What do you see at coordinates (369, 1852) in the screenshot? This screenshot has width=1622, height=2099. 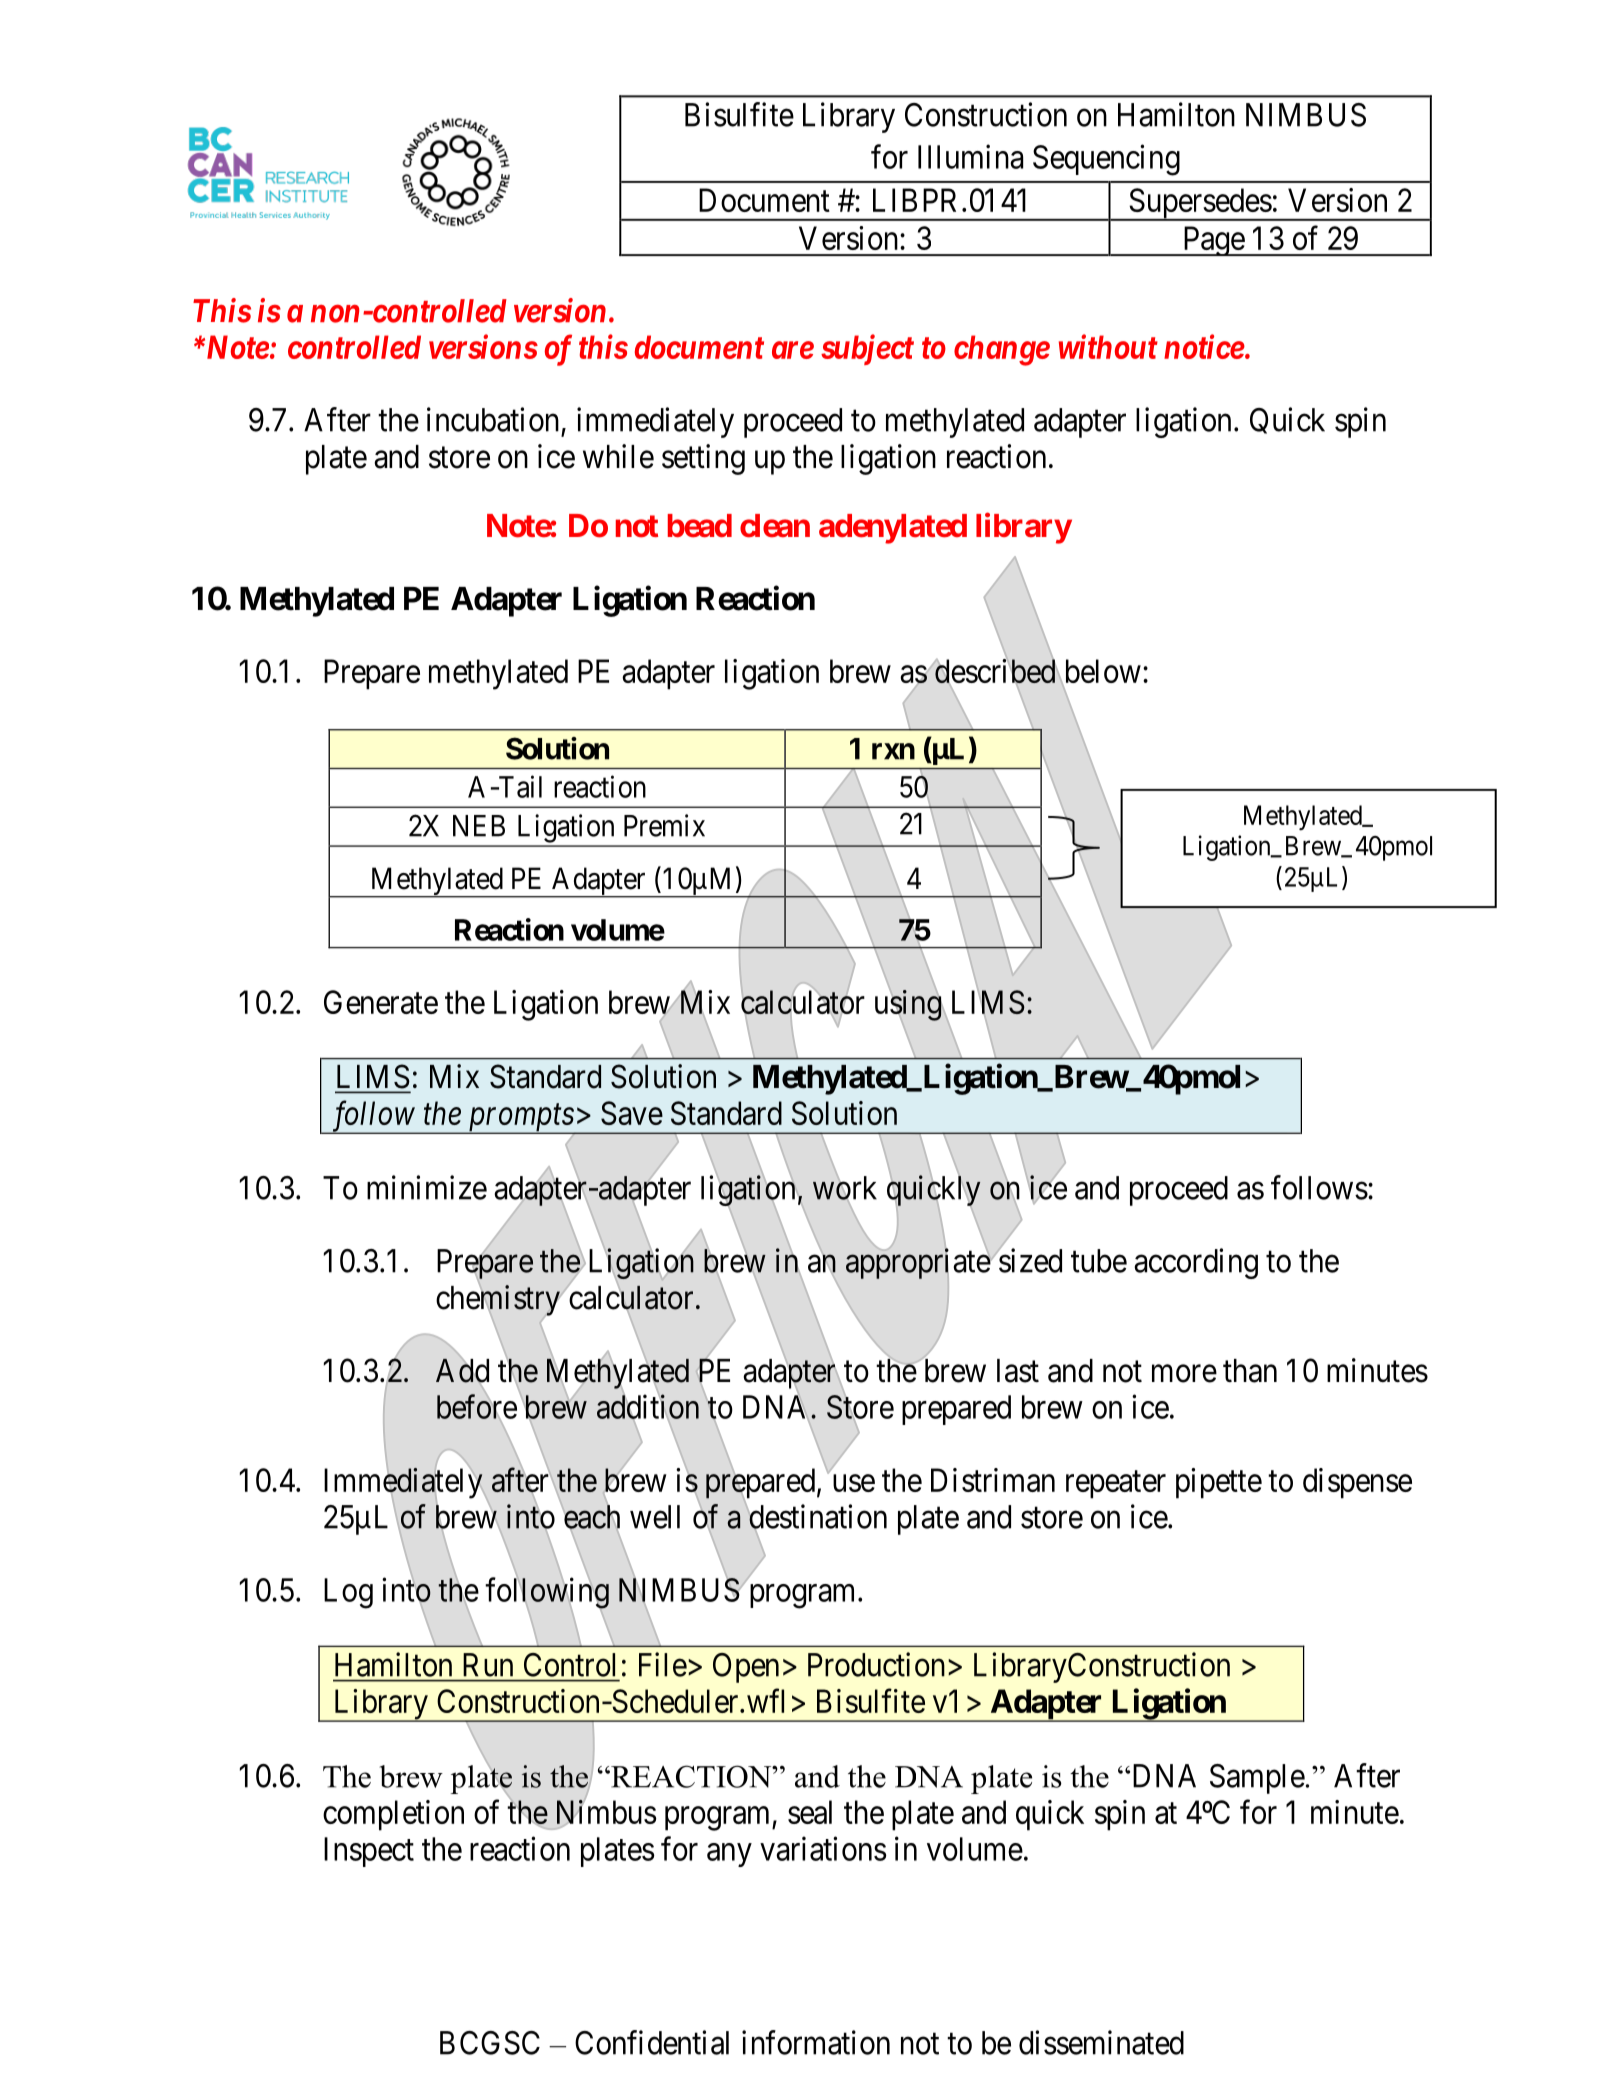 I see `Inspect` at bounding box center [369, 1852].
